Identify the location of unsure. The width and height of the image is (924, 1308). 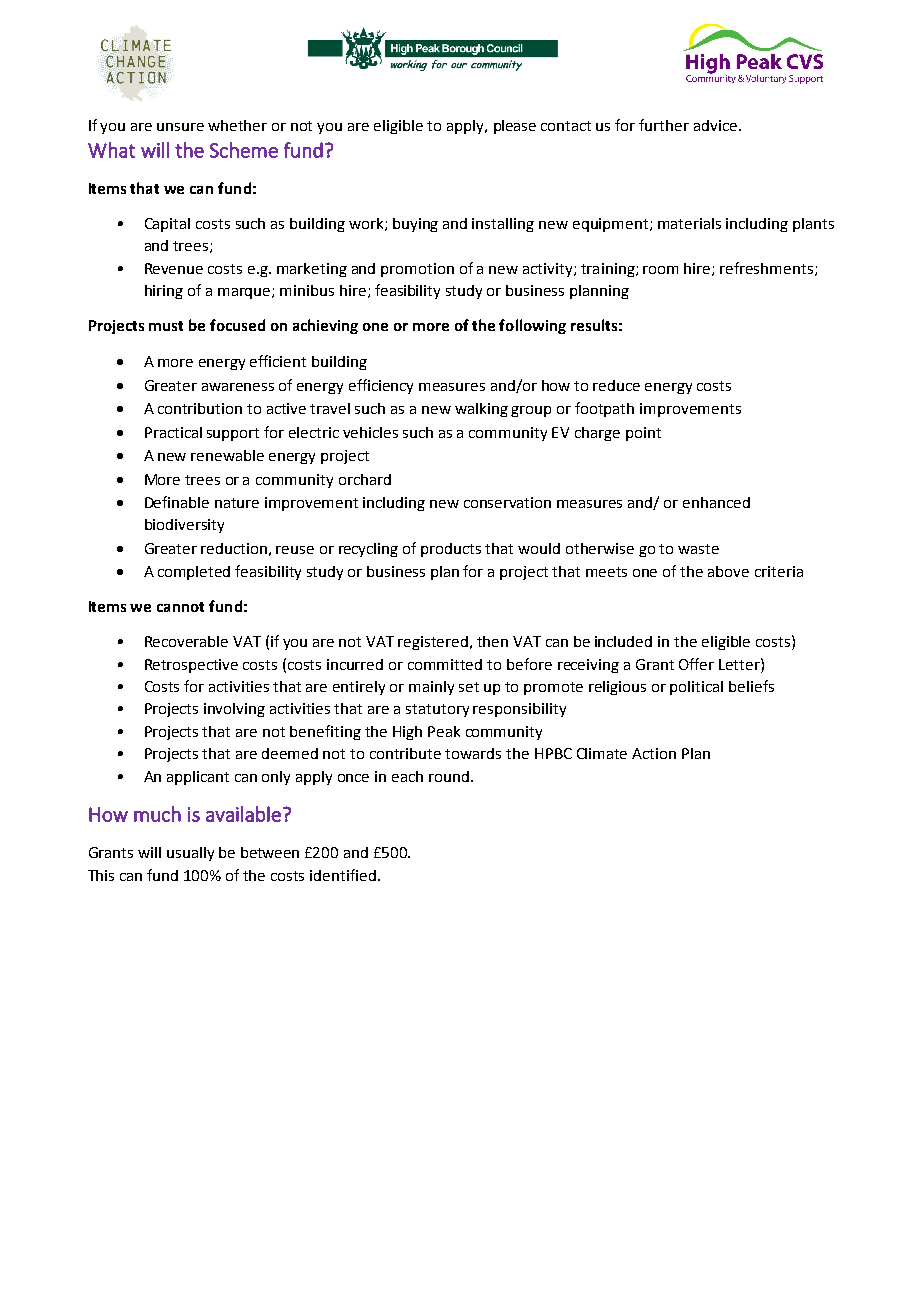
(180, 127).
